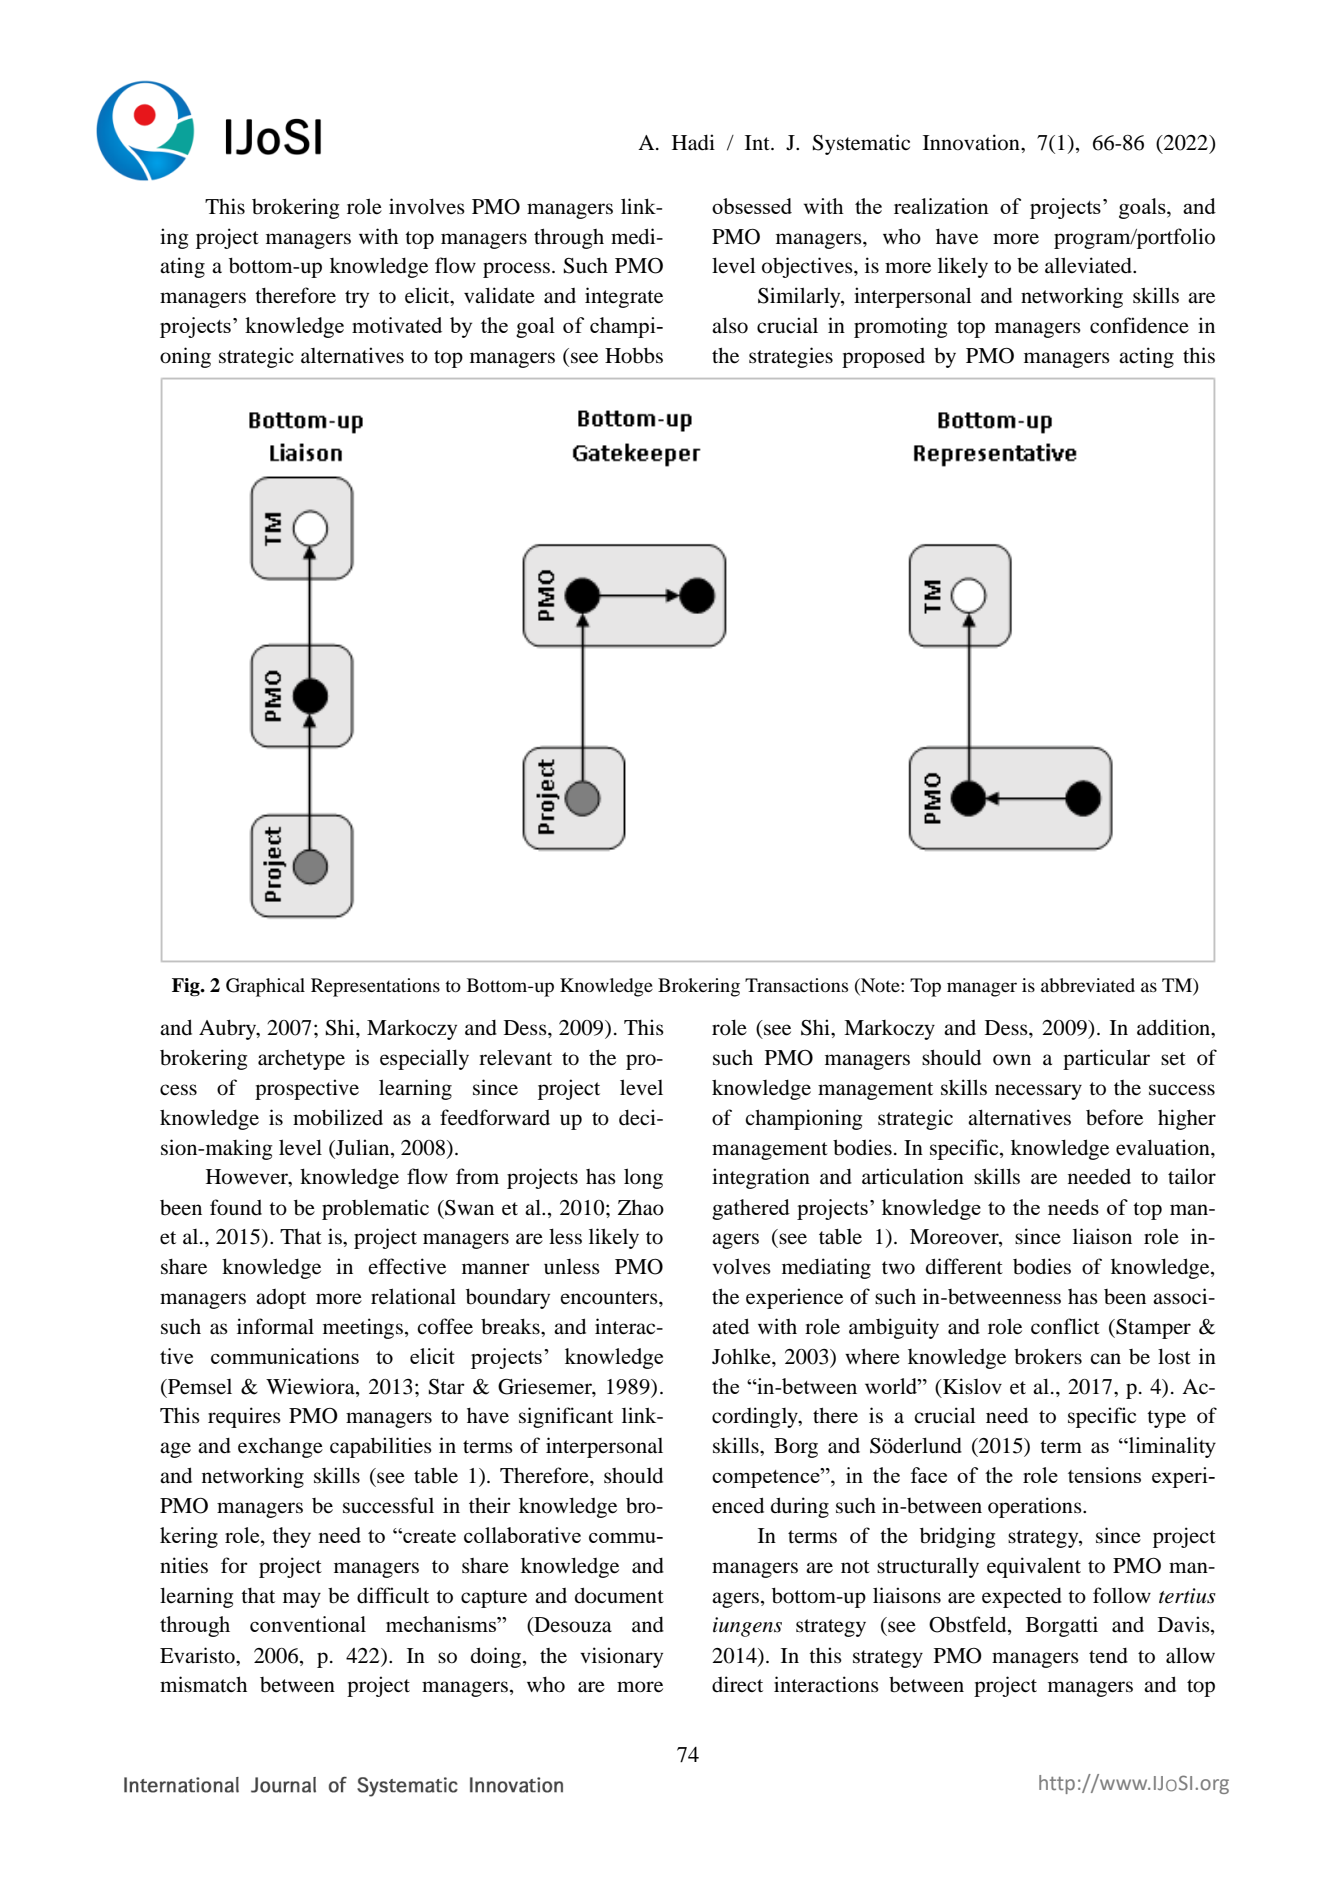 This page has height=1901, width=1344. What do you see at coordinates (308, 1624) in the page?
I see `conventional` at bounding box center [308, 1624].
